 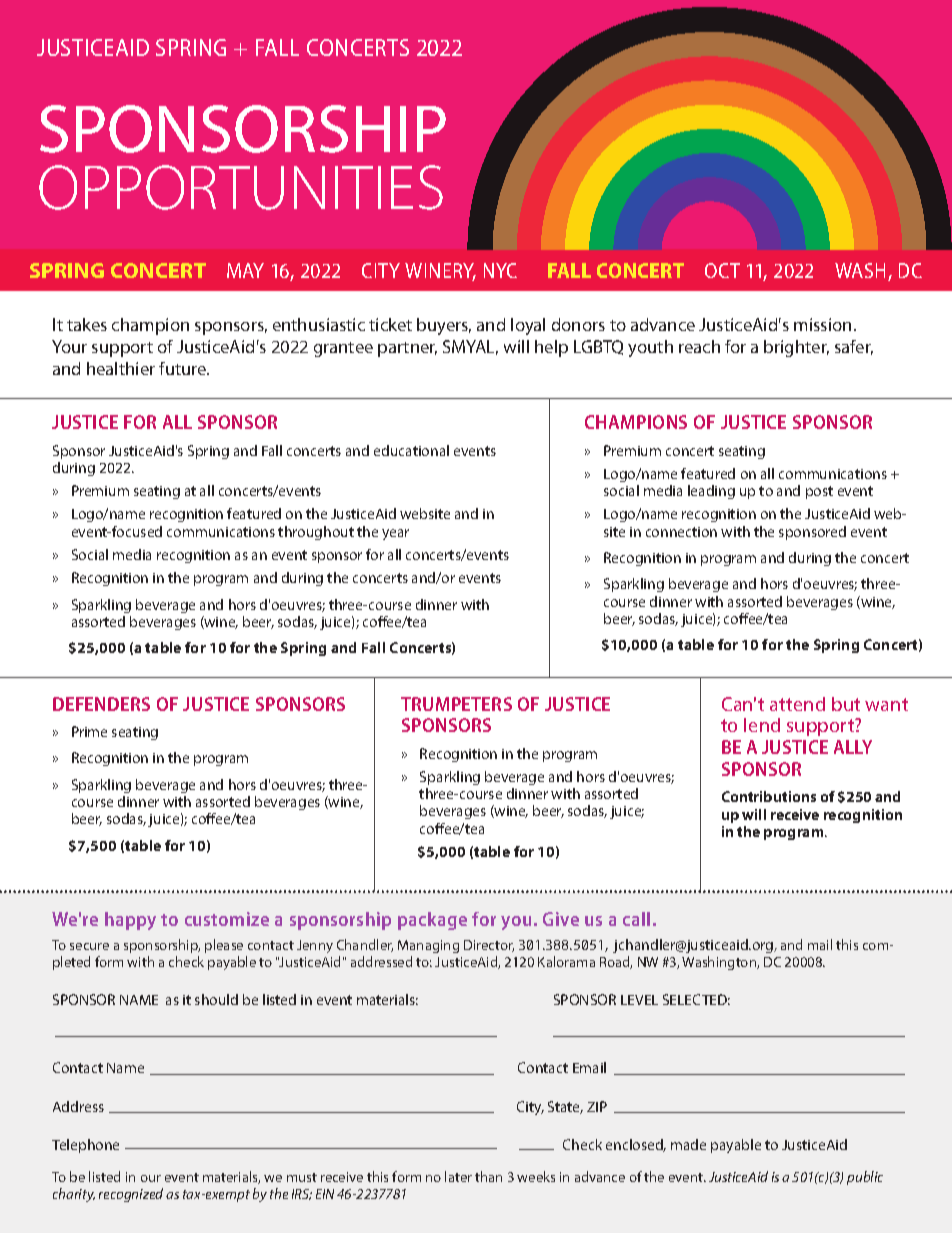 I want to click on public, so click(x=865, y=1178).
